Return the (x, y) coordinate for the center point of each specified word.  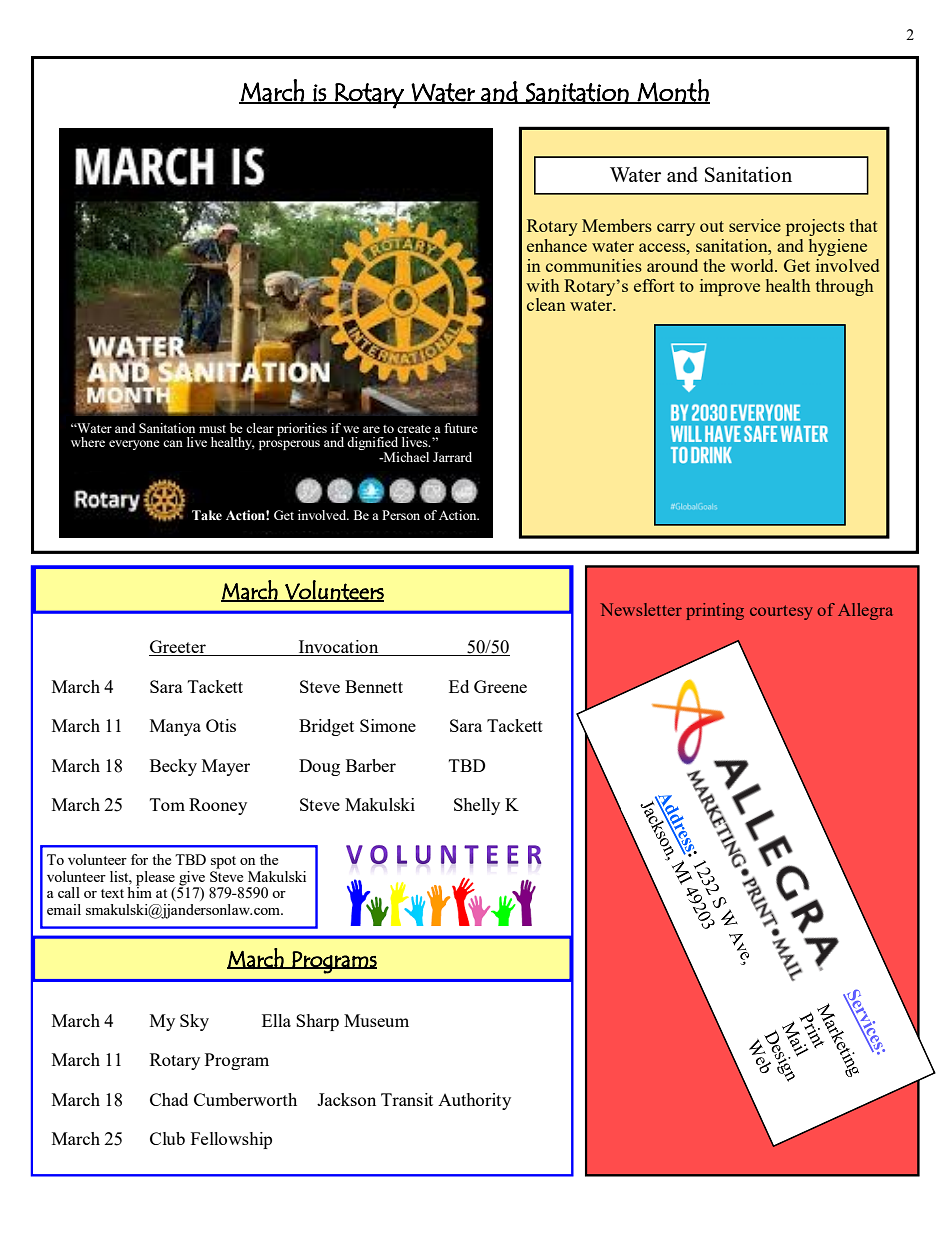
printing (715, 611)
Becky (173, 767)
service (755, 225)
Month (673, 91)
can (173, 443)
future (461, 428)
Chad (169, 1099)
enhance (557, 245)
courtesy (781, 612)
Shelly (477, 806)
